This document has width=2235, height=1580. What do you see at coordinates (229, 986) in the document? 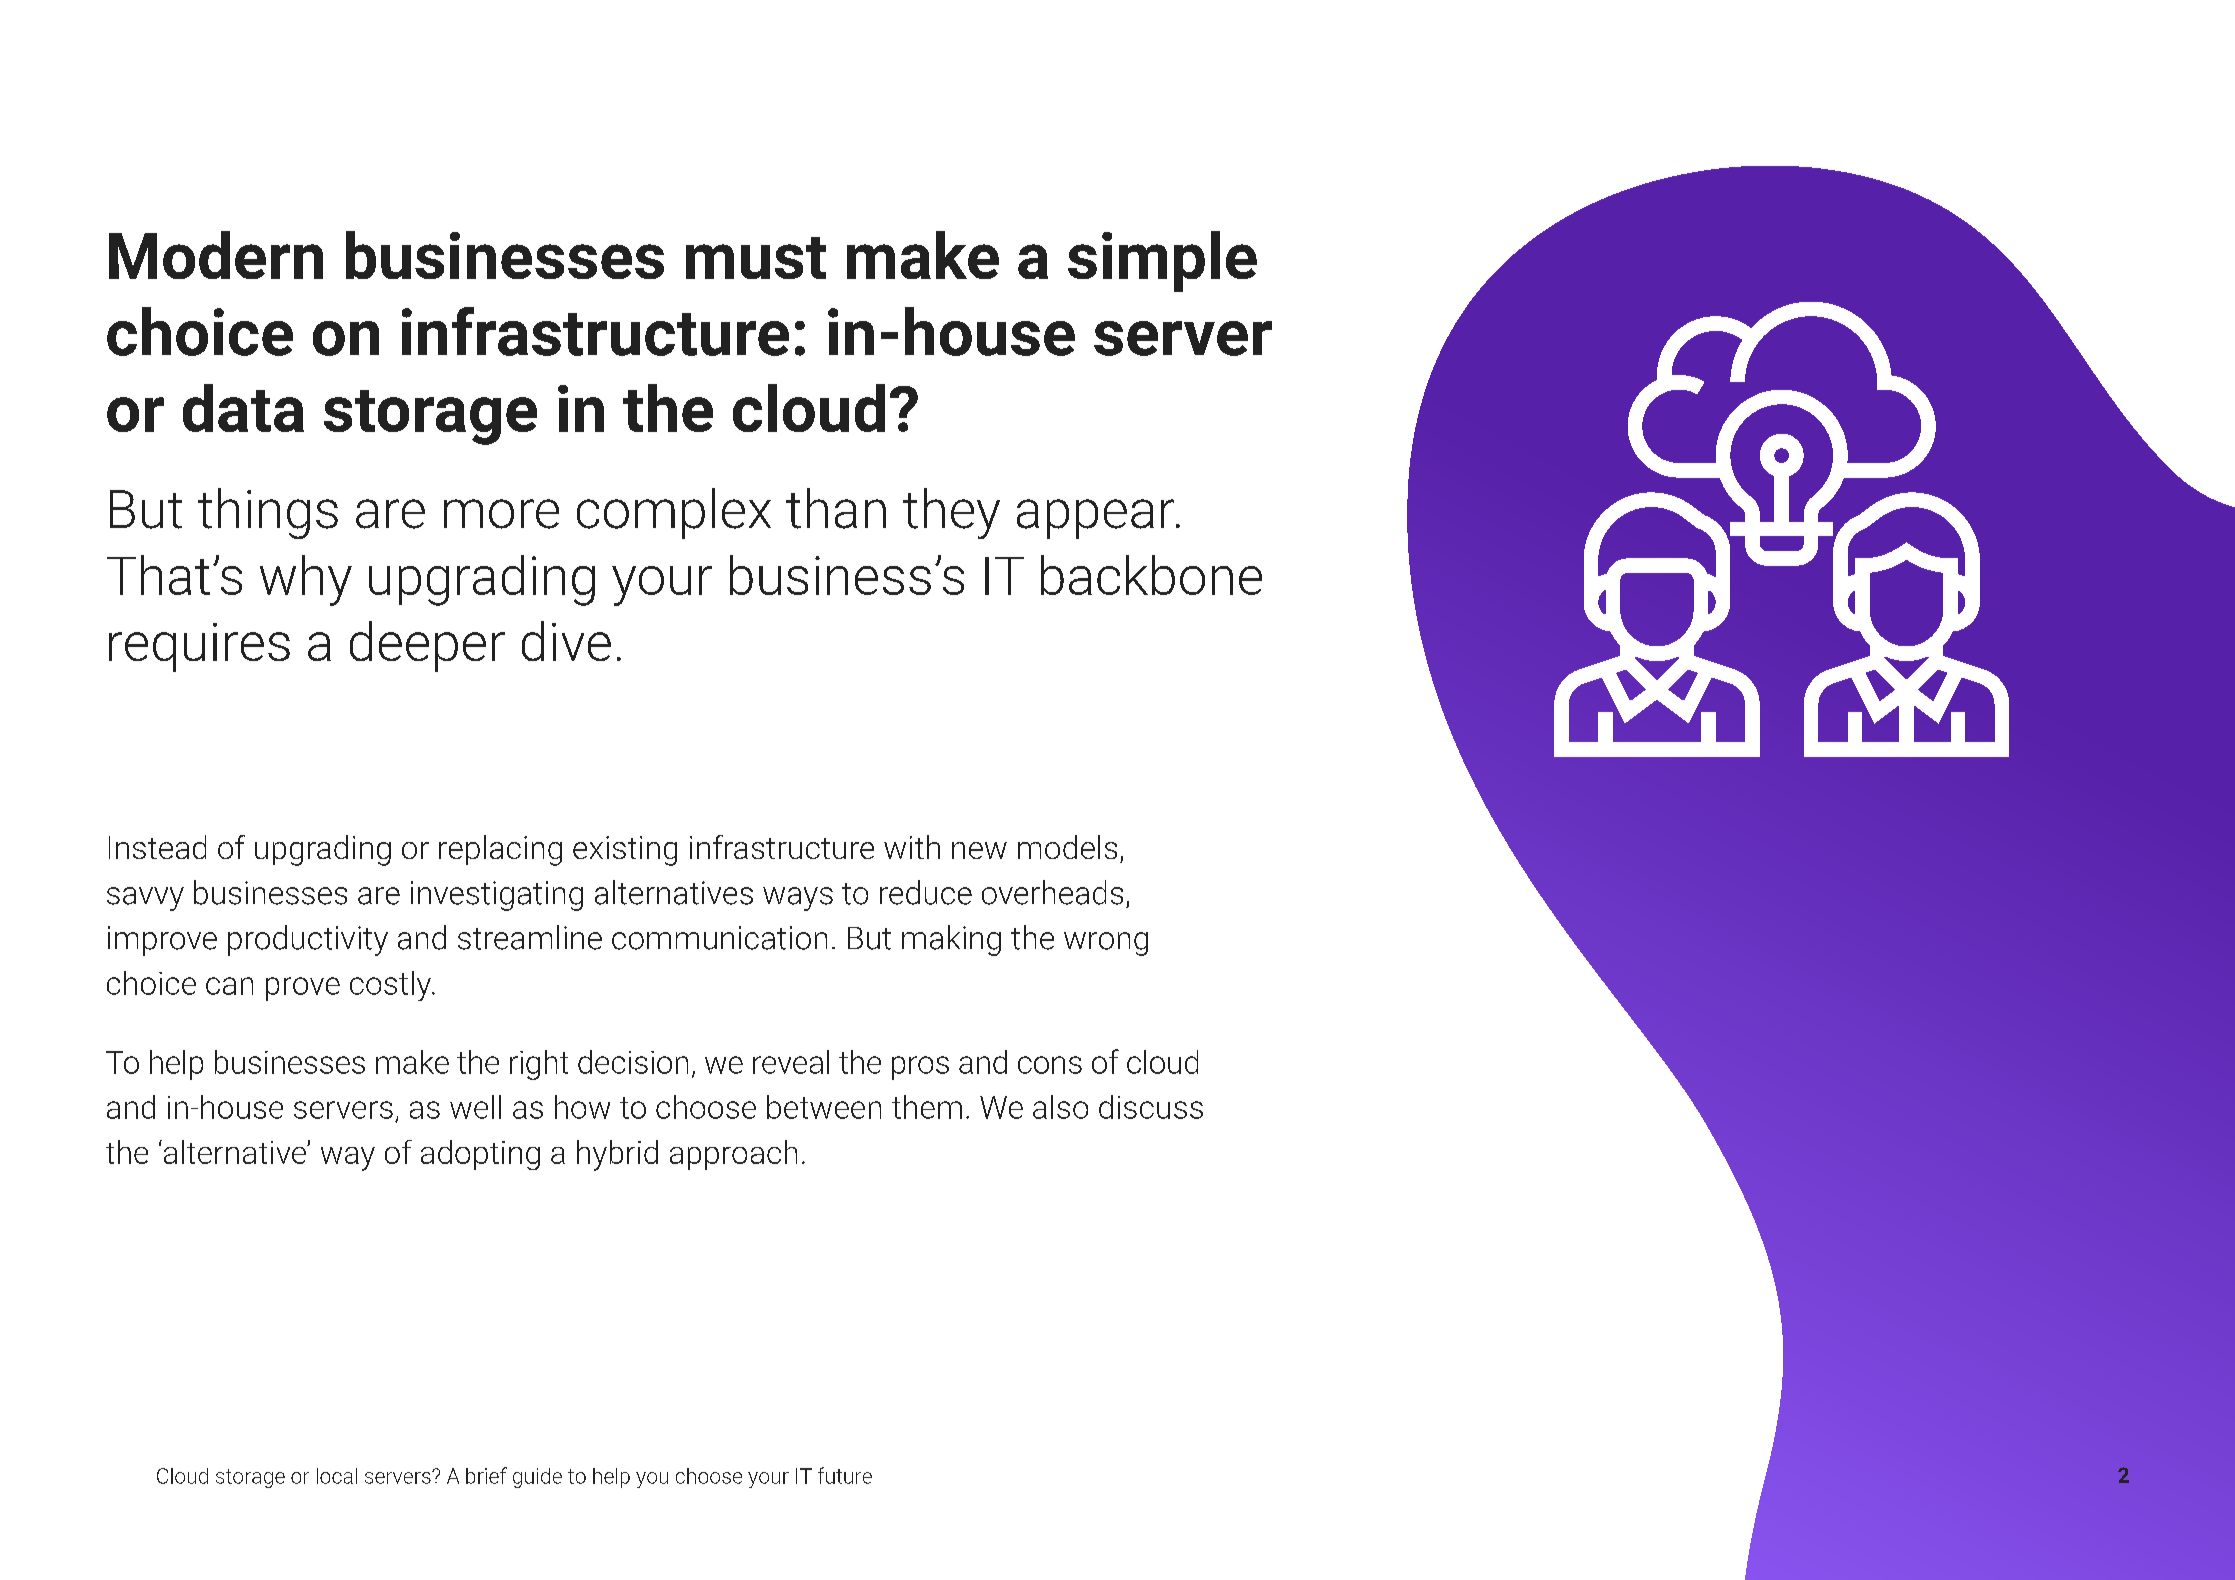
I see `can` at bounding box center [229, 986].
